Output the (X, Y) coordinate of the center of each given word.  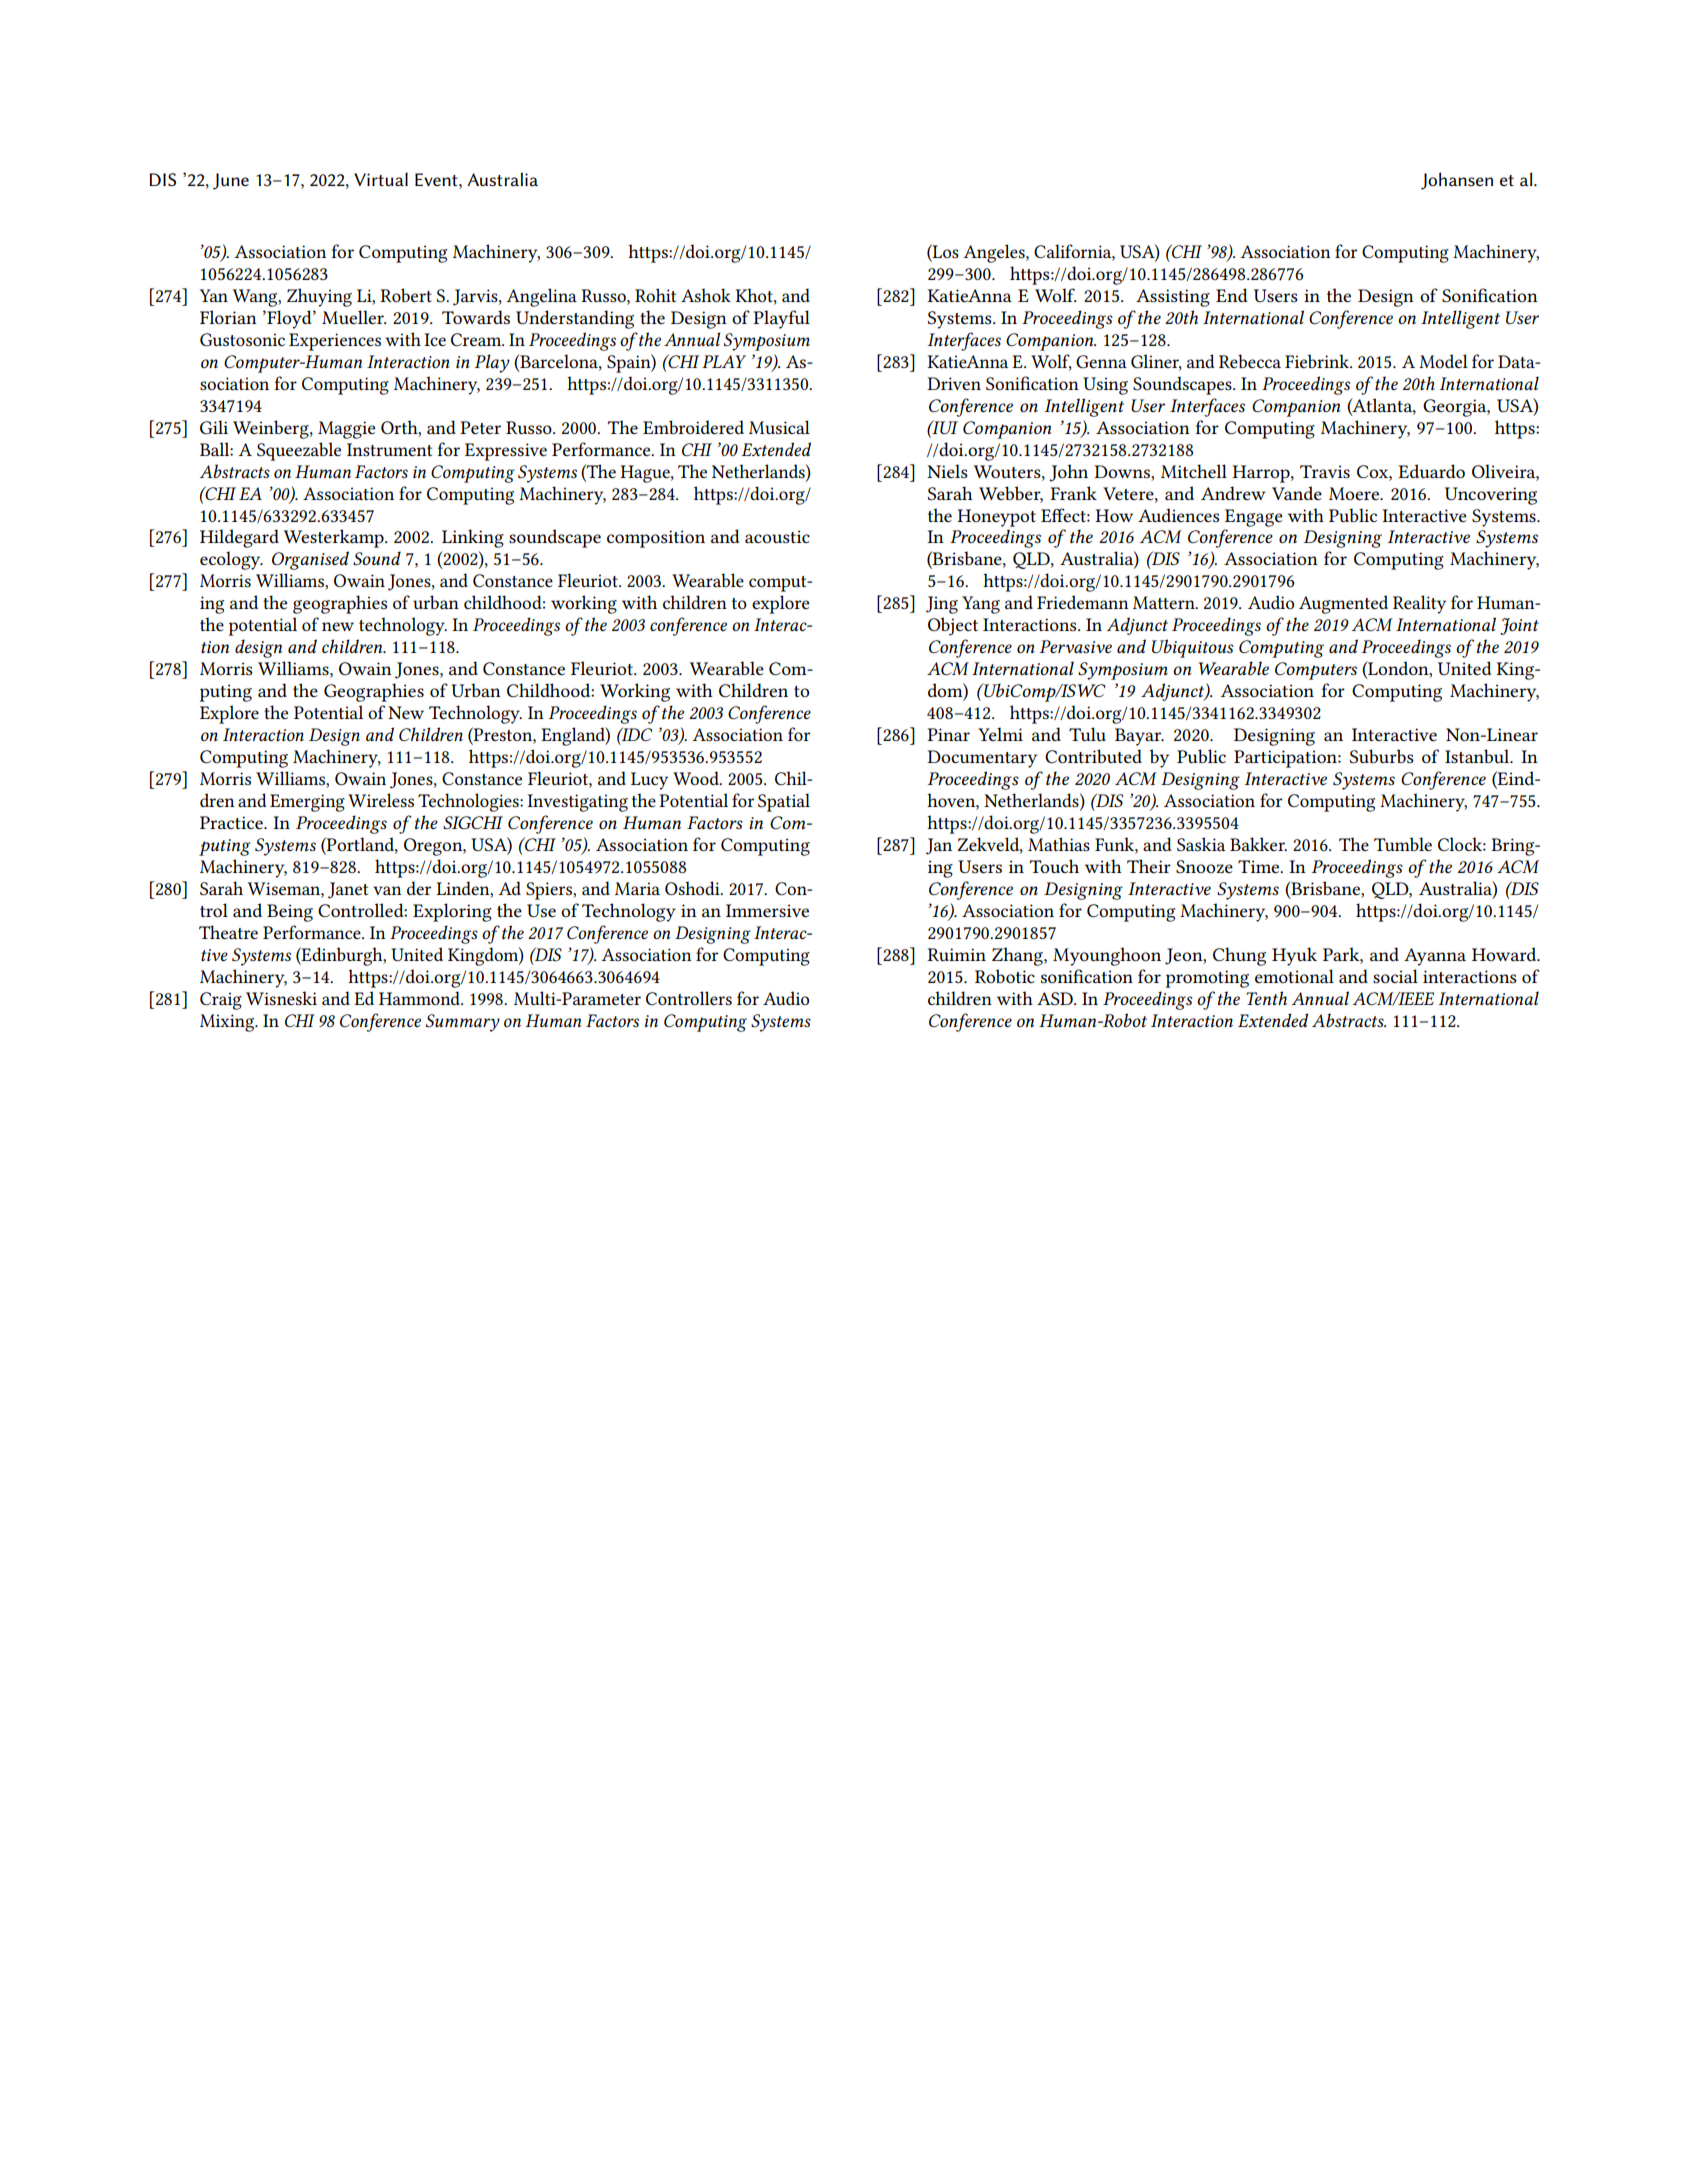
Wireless (381, 800)
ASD (1056, 998)
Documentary (982, 759)
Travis (1325, 471)
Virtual (381, 179)
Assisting (1173, 298)
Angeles (995, 253)
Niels (947, 471)
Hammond (421, 998)
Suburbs (1381, 756)
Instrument (389, 449)
